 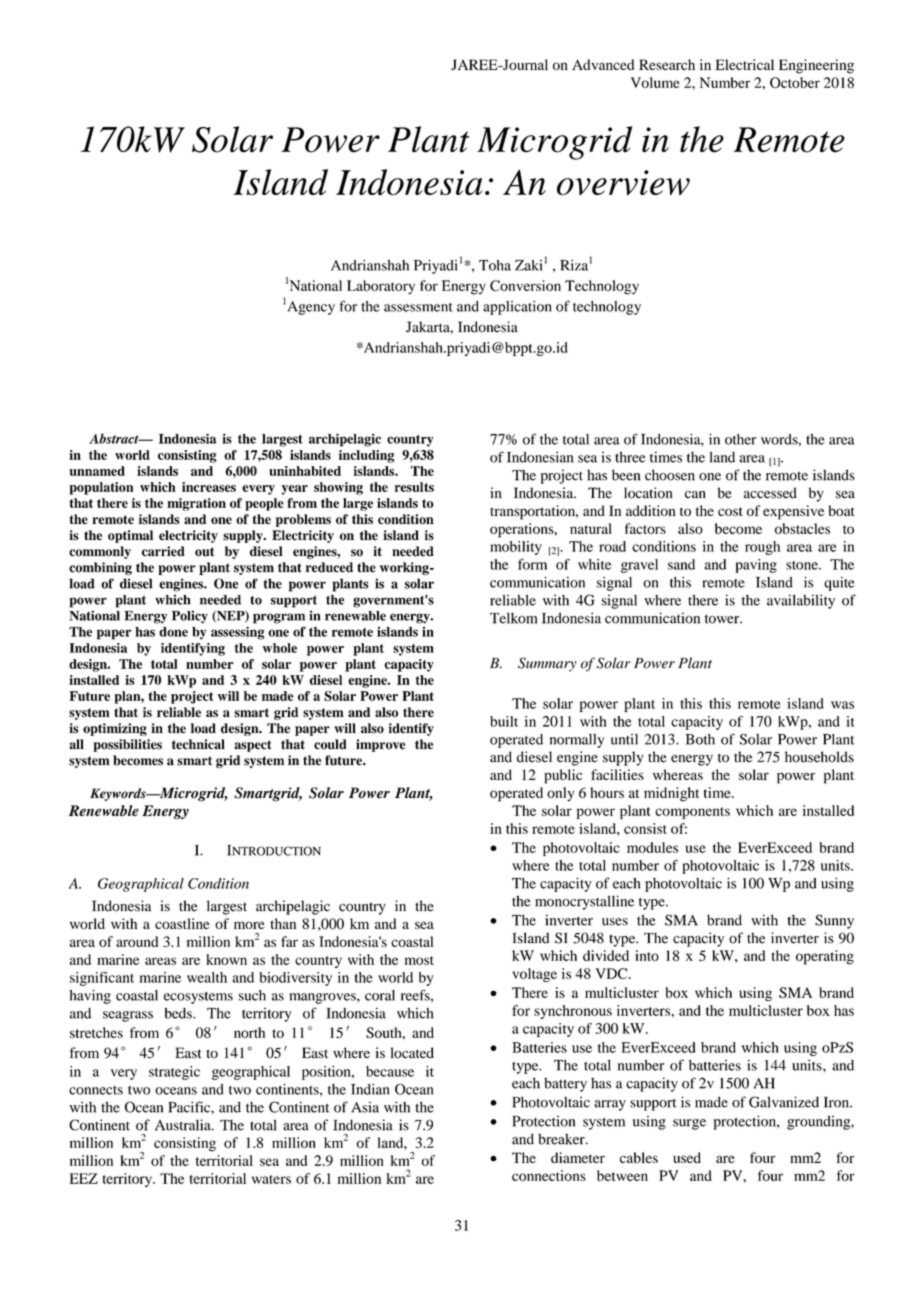 What do you see at coordinates (547, 664) in the document?
I see `Summary` at bounding box center [547, 664].
